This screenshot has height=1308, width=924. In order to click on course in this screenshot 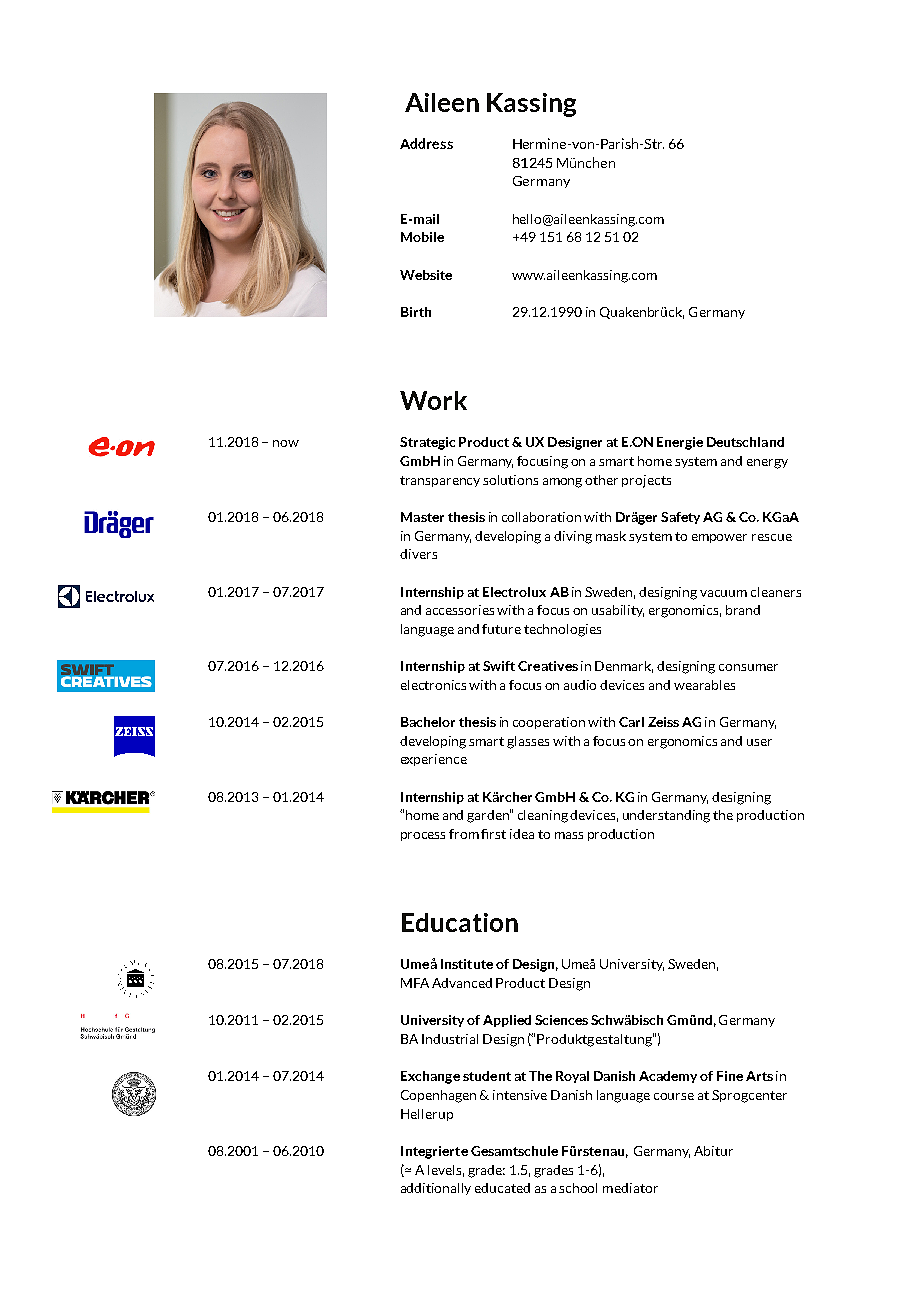, I will do `click(674, 1096)`.
